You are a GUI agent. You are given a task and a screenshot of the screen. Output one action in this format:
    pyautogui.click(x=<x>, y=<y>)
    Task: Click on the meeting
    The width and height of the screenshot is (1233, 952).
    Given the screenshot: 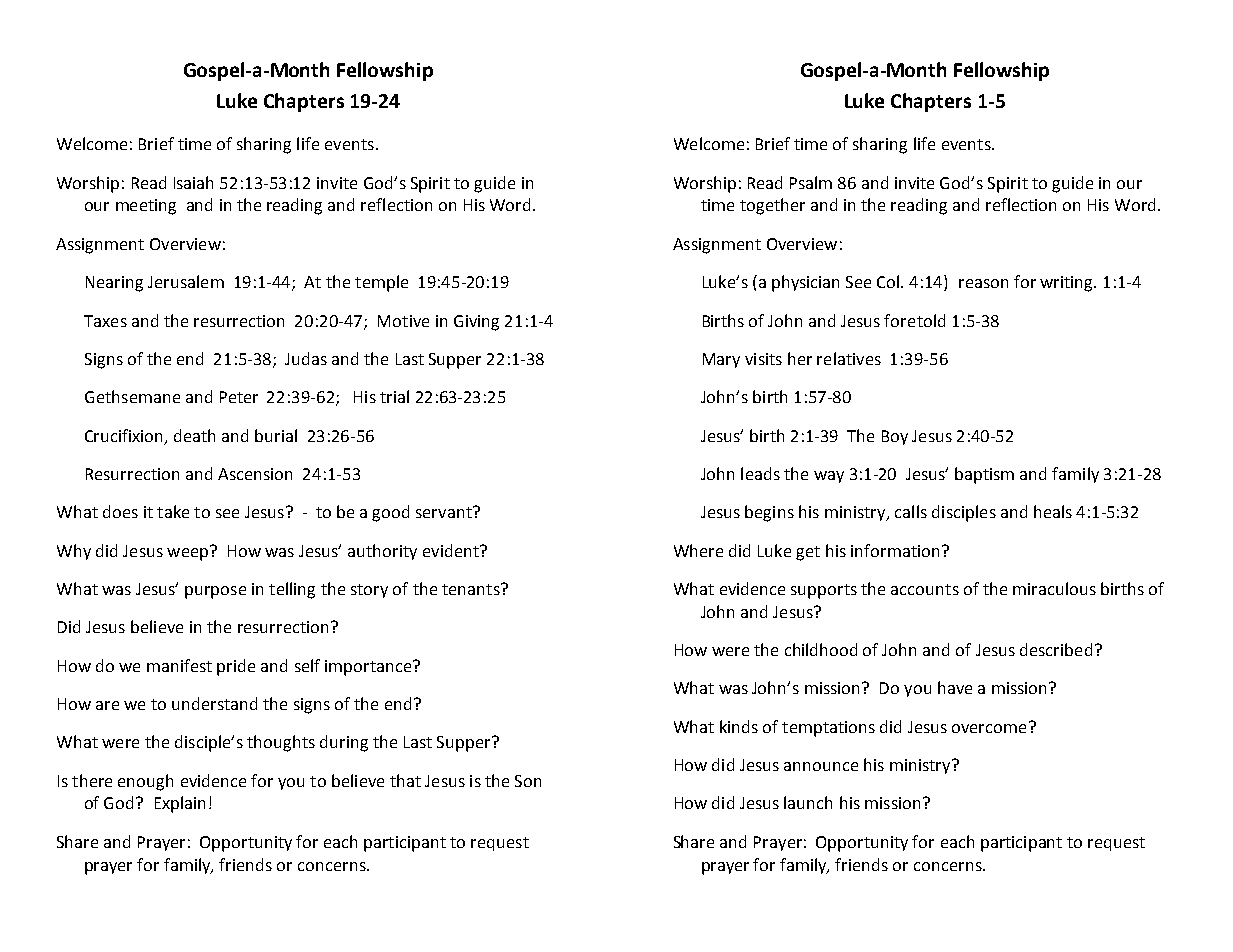 What is the action you would take?
    pyautogui.click(x=146, y=207)
